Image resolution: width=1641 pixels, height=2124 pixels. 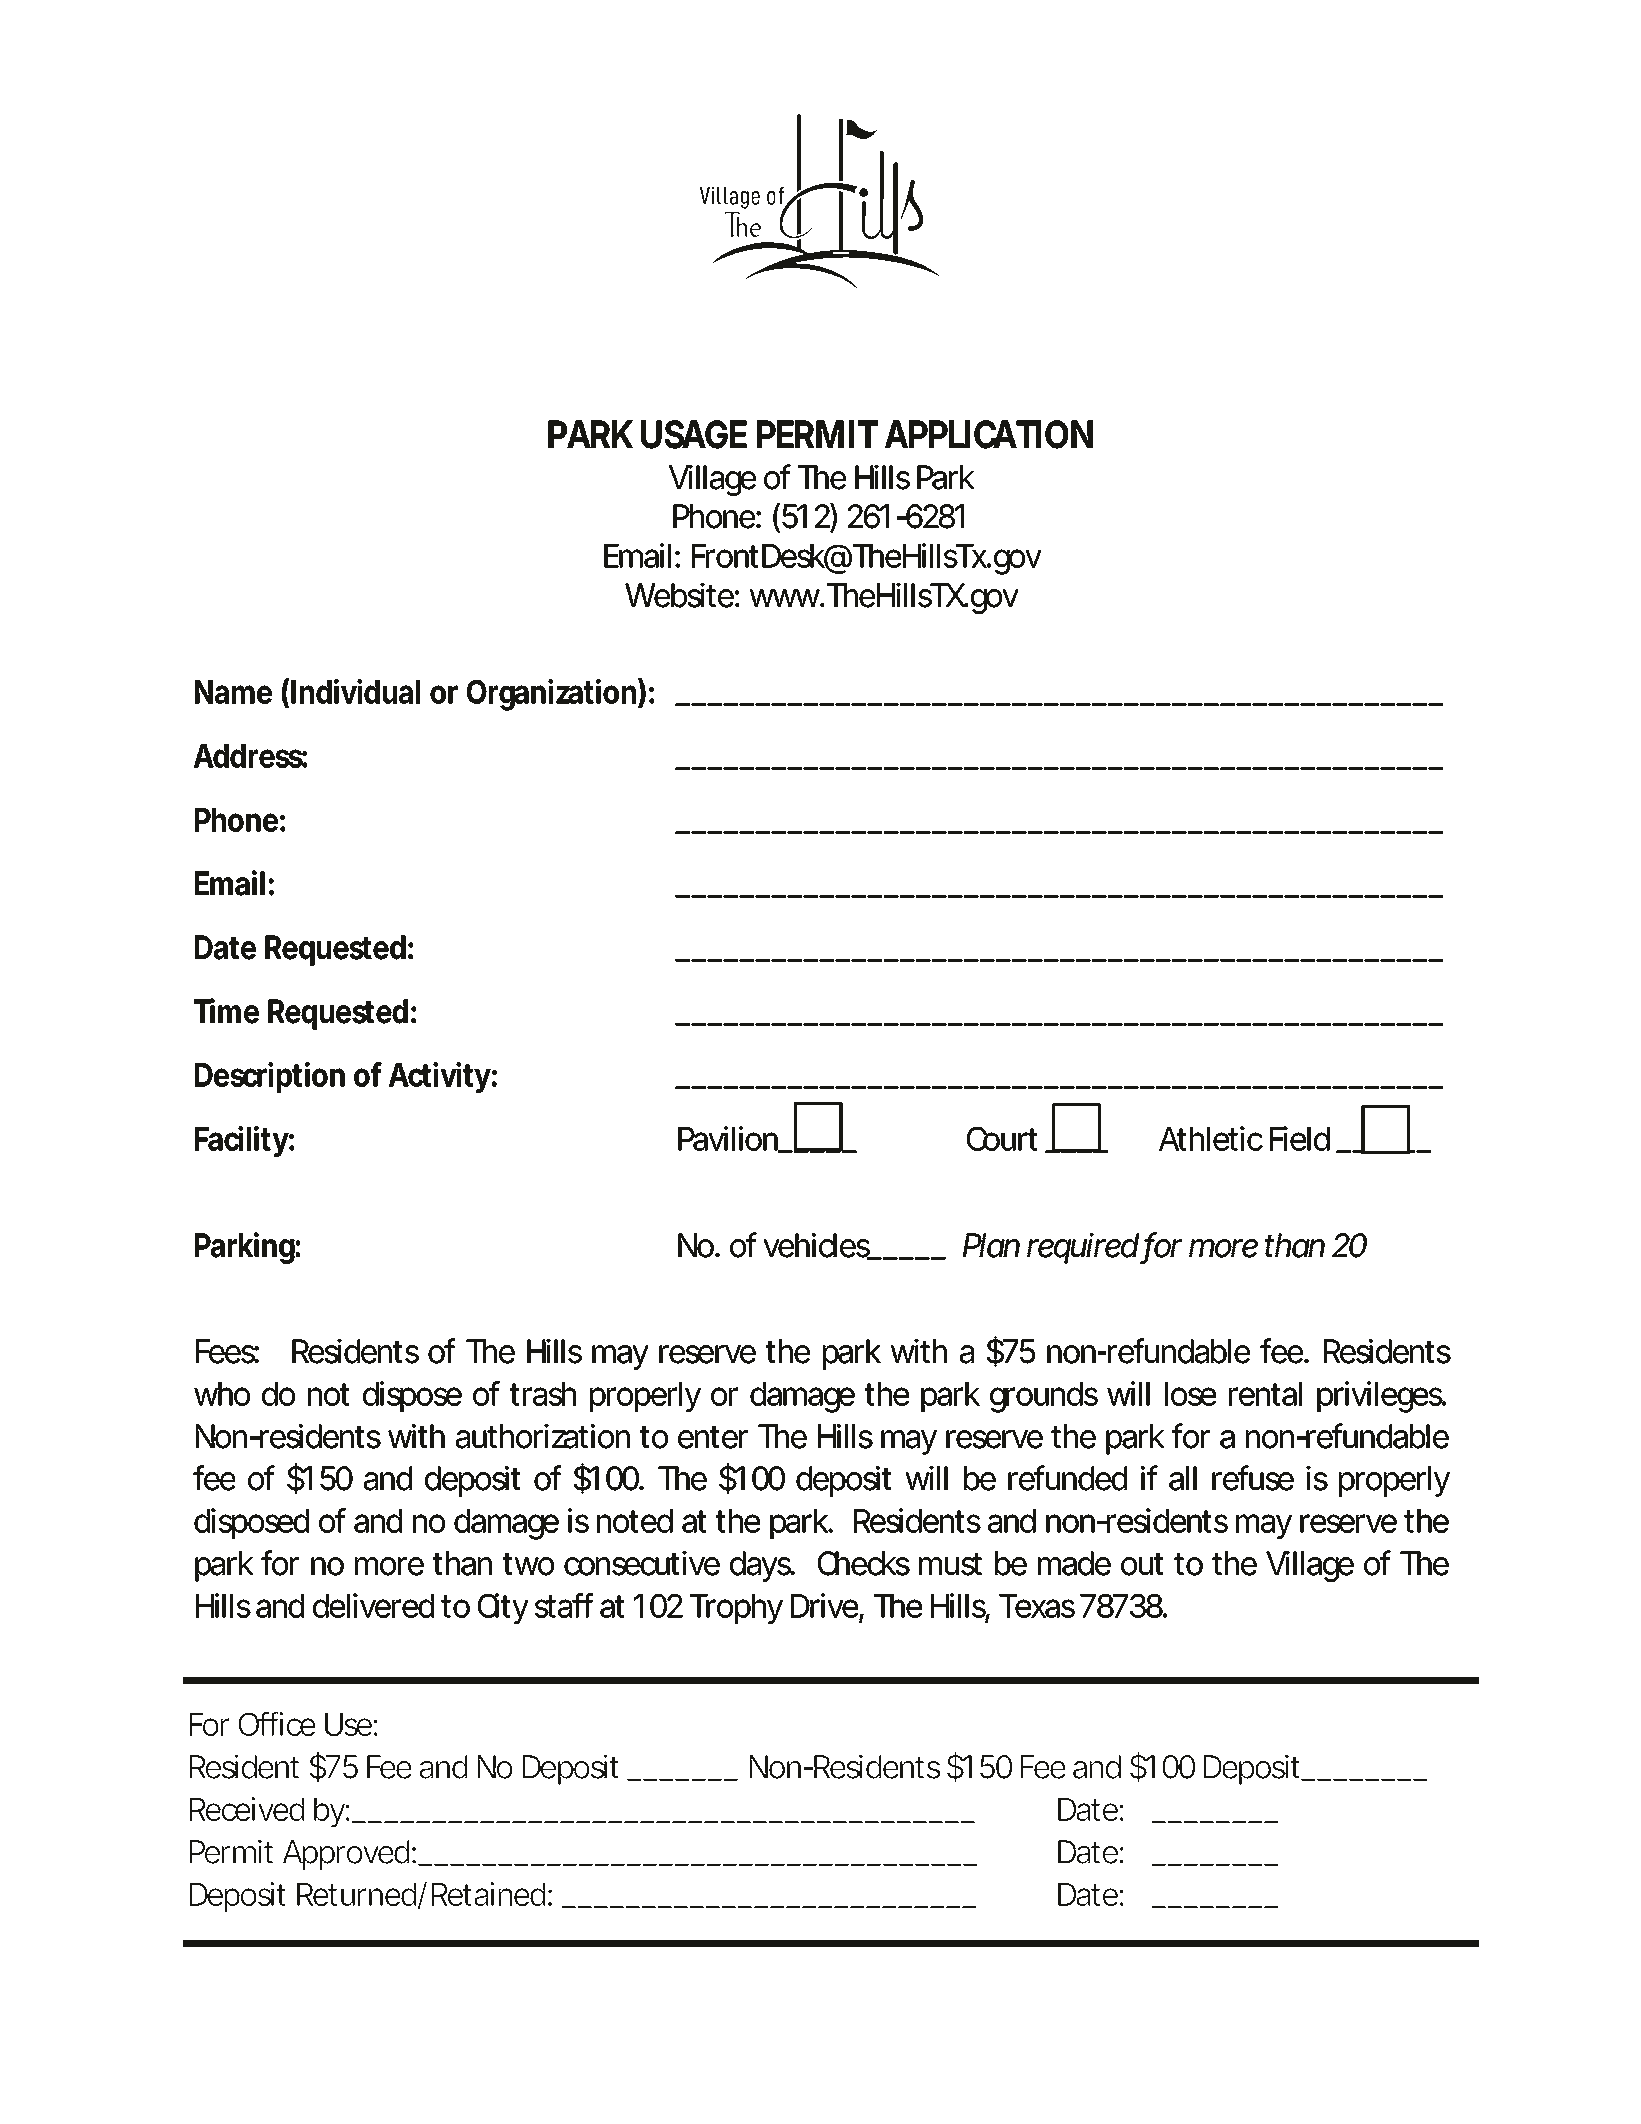 I want to click on Drive, so click(x=825, y=1606).
